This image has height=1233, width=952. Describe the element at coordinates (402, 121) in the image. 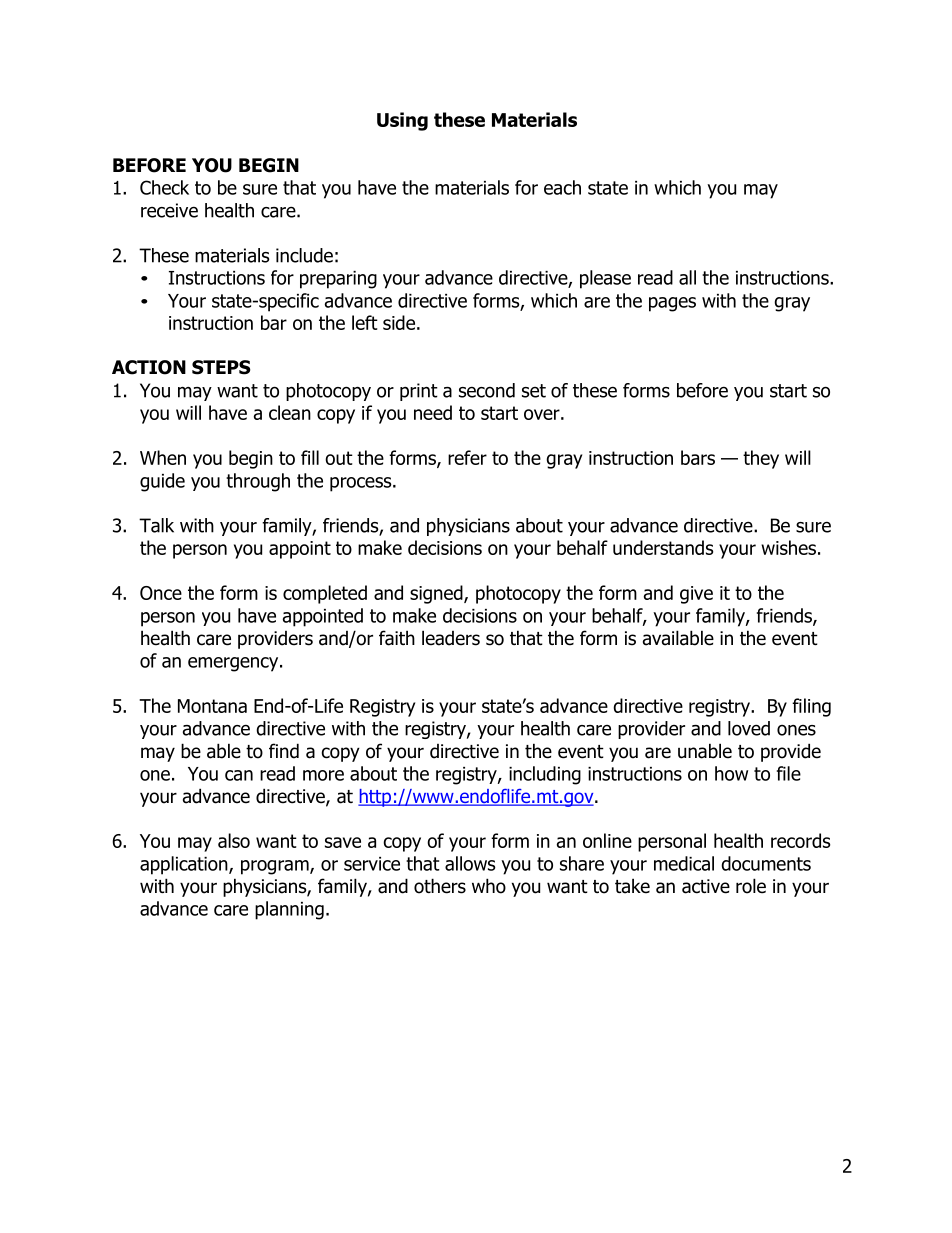

I see `Using` at that location.
